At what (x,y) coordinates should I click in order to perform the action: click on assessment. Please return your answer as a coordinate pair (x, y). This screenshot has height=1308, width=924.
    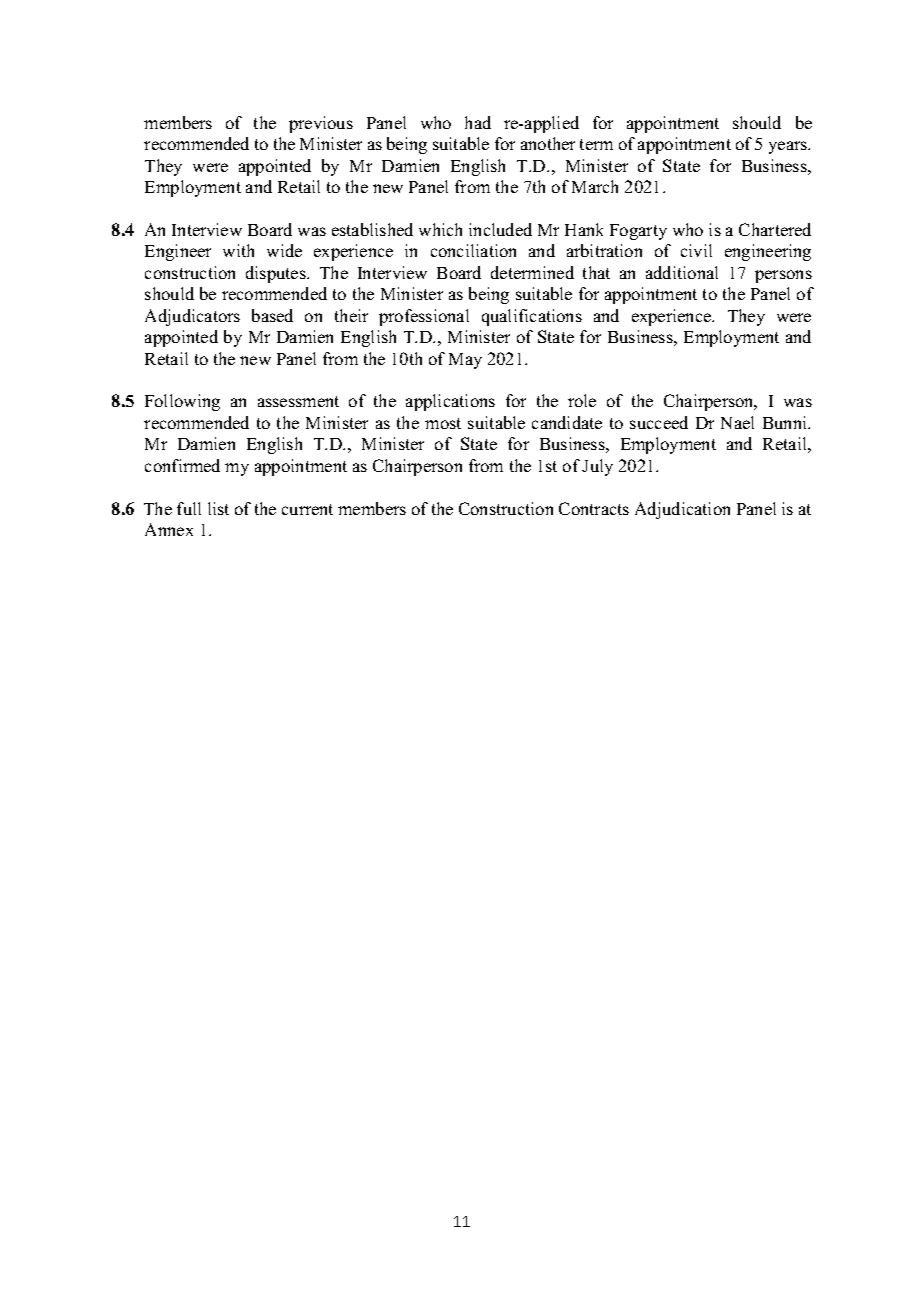
    Looking at the image, I should click on (298, 401).
